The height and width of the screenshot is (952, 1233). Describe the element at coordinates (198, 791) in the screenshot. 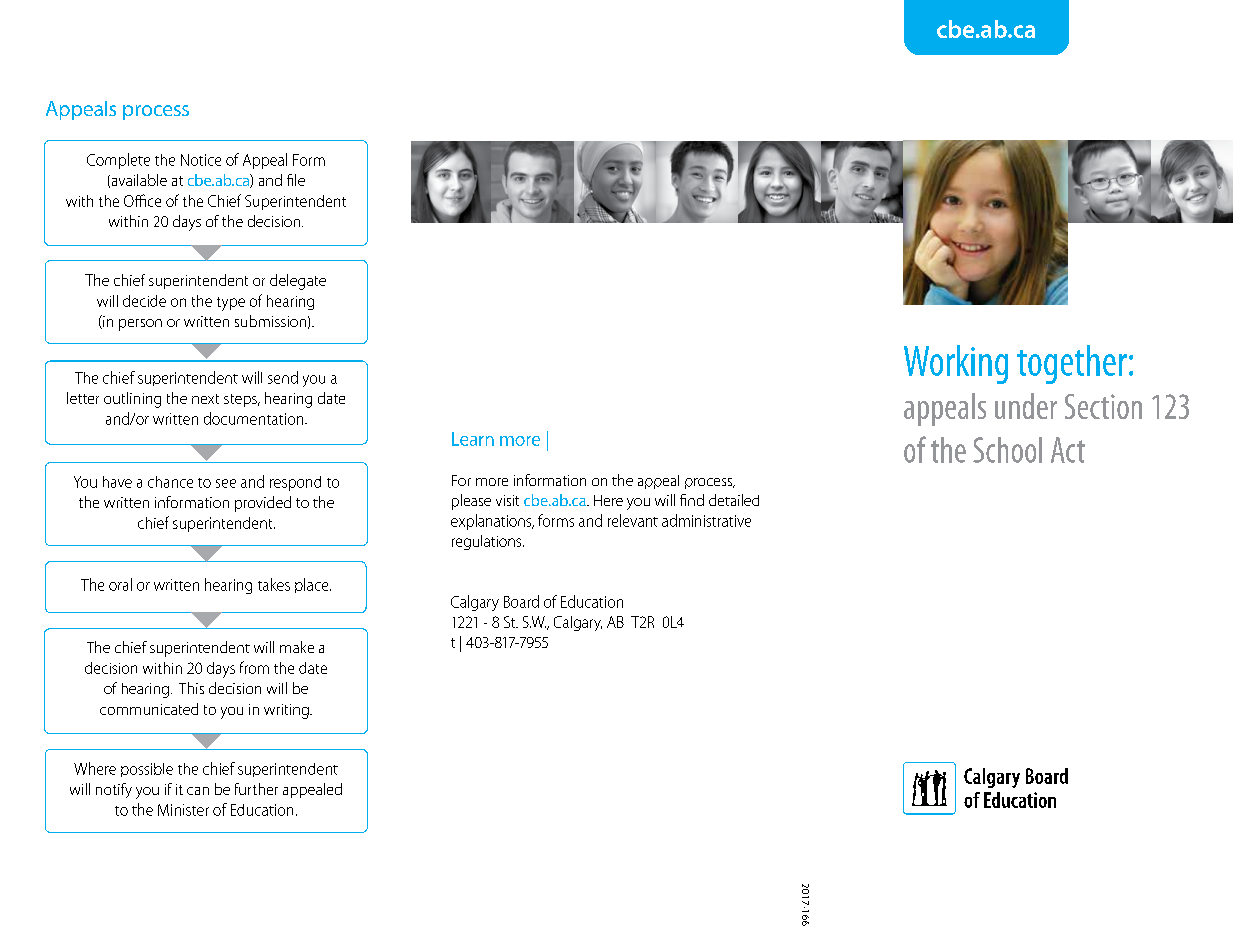

I see `can` at that location.
